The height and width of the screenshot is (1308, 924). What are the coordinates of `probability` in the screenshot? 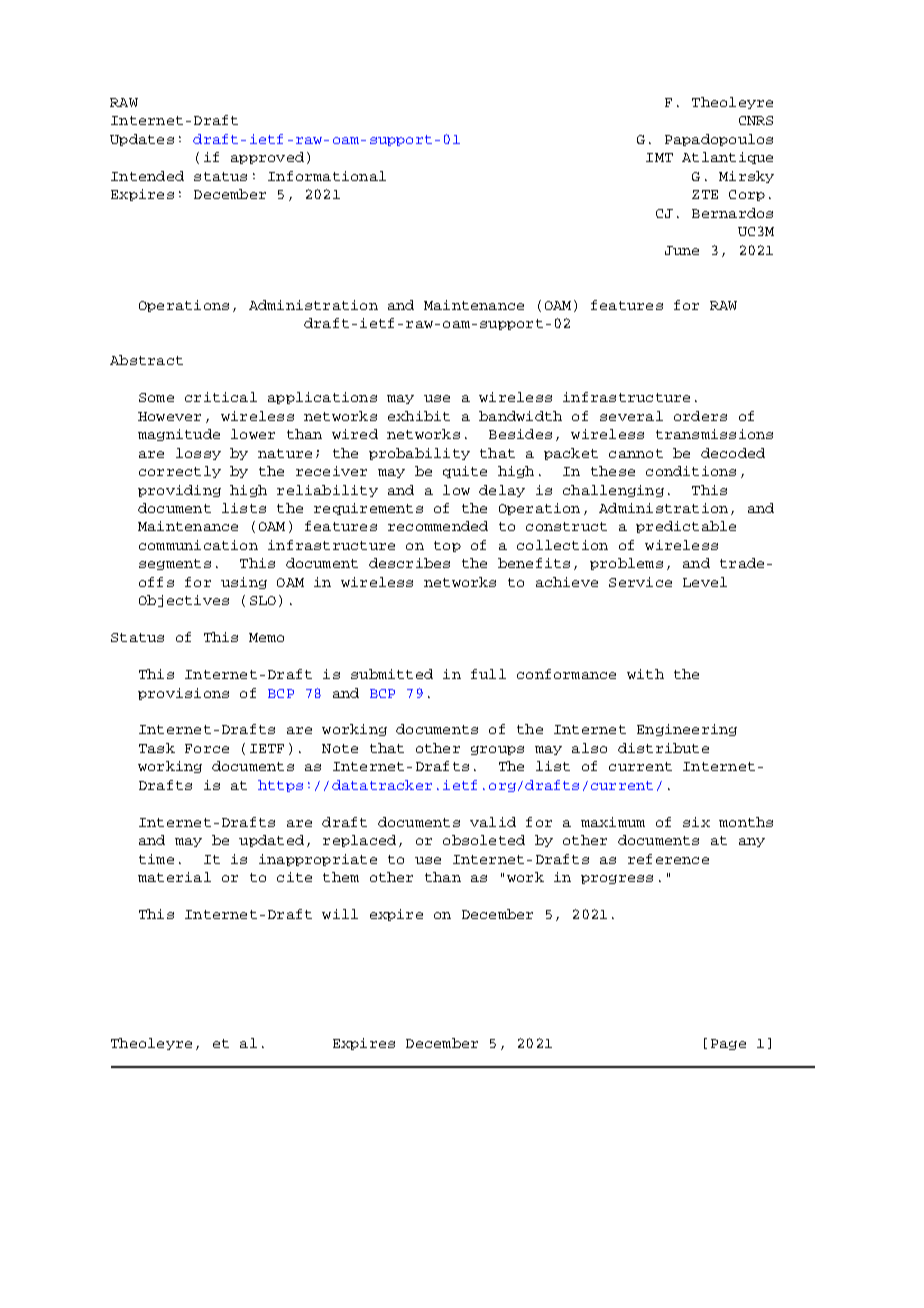 It's located at (419, 454).
